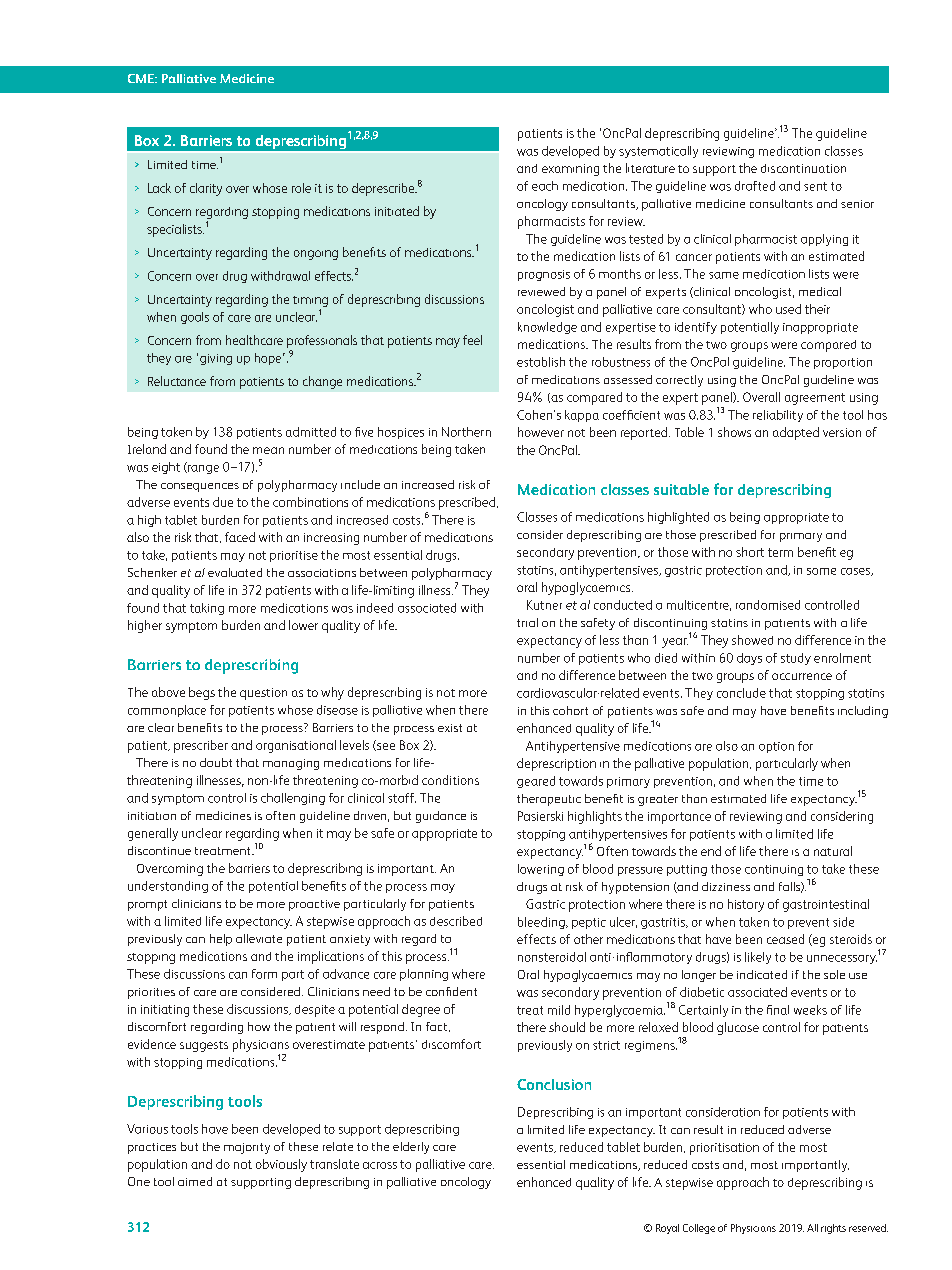 This page has width=952, height=1270. What do you see at coordinates (527, 622) in the page?
I see `trial` at bounding box center [527, 622].
